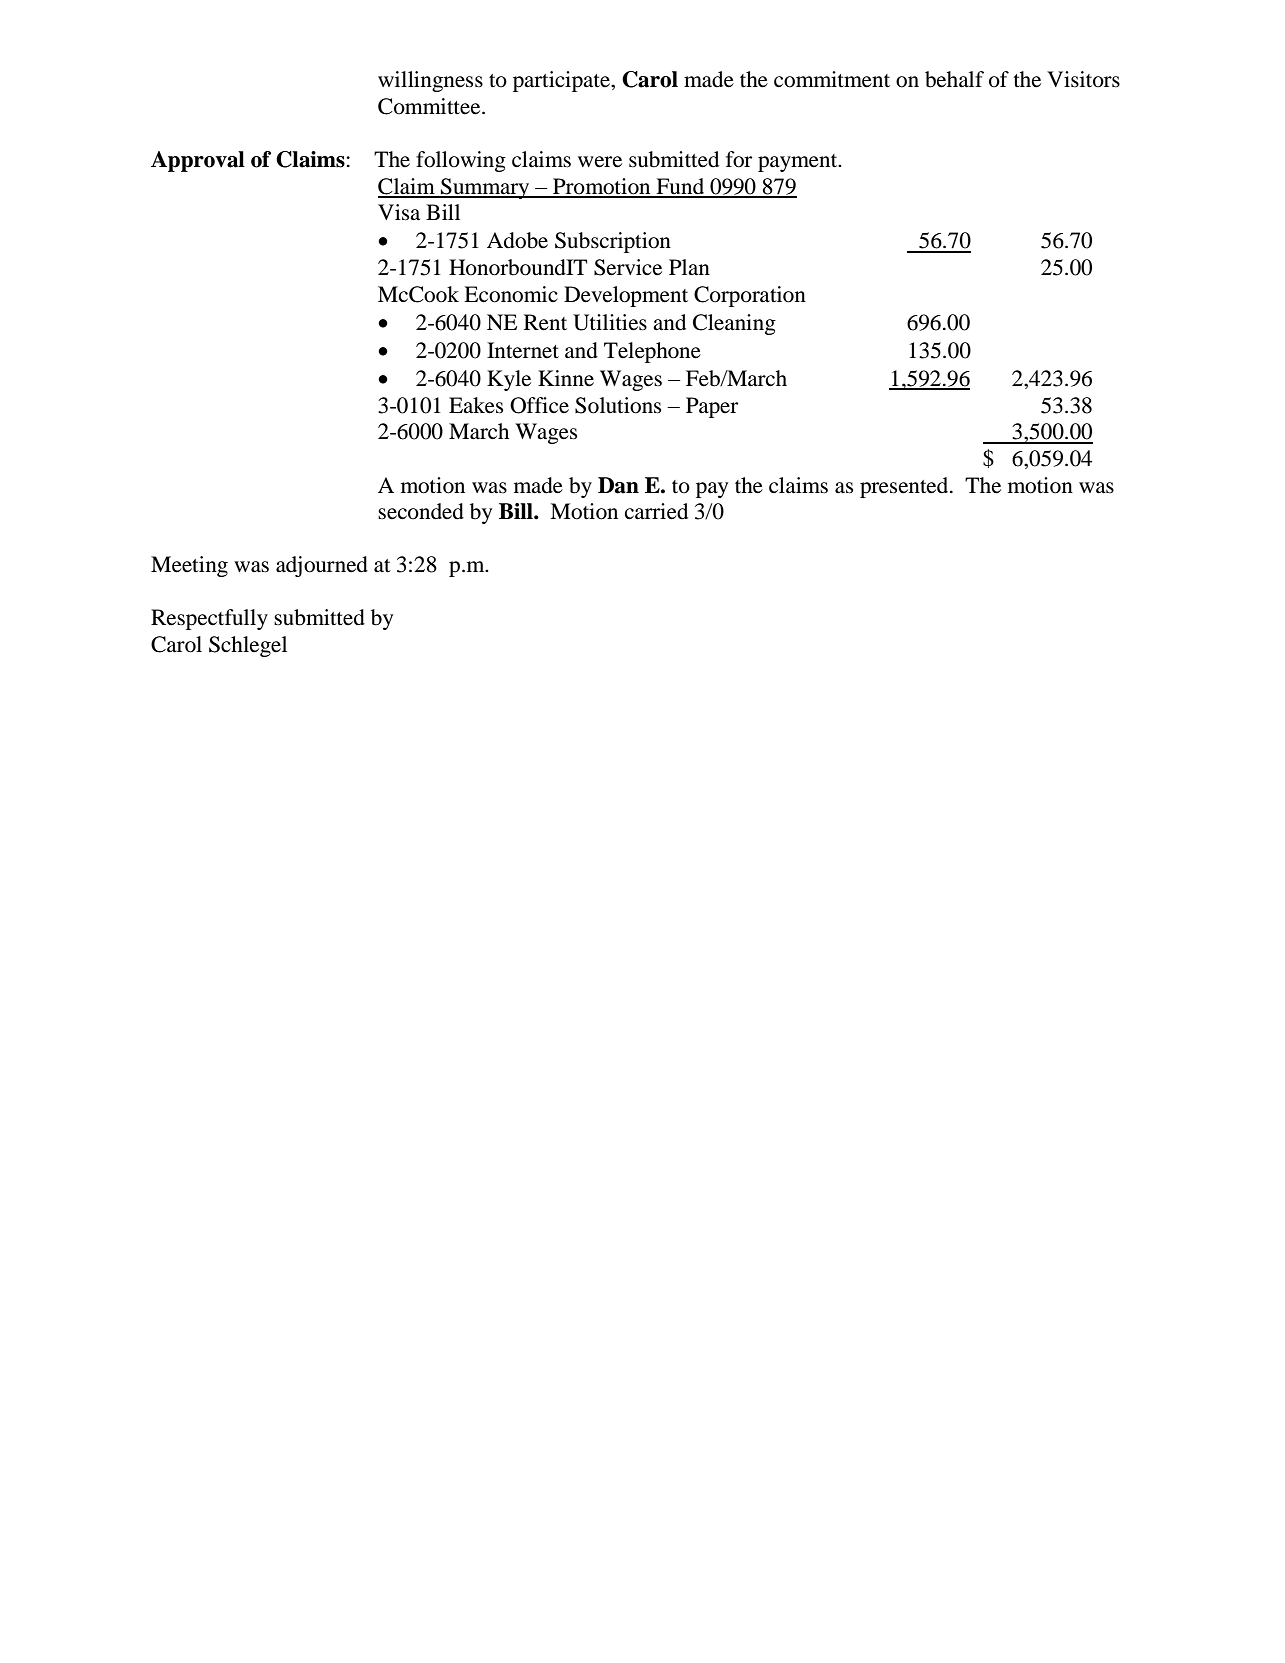 The height and width of the document is (1663, 1285). Describe the element at coordinates (954, 79) in the document. I see `behalf` at that location.
